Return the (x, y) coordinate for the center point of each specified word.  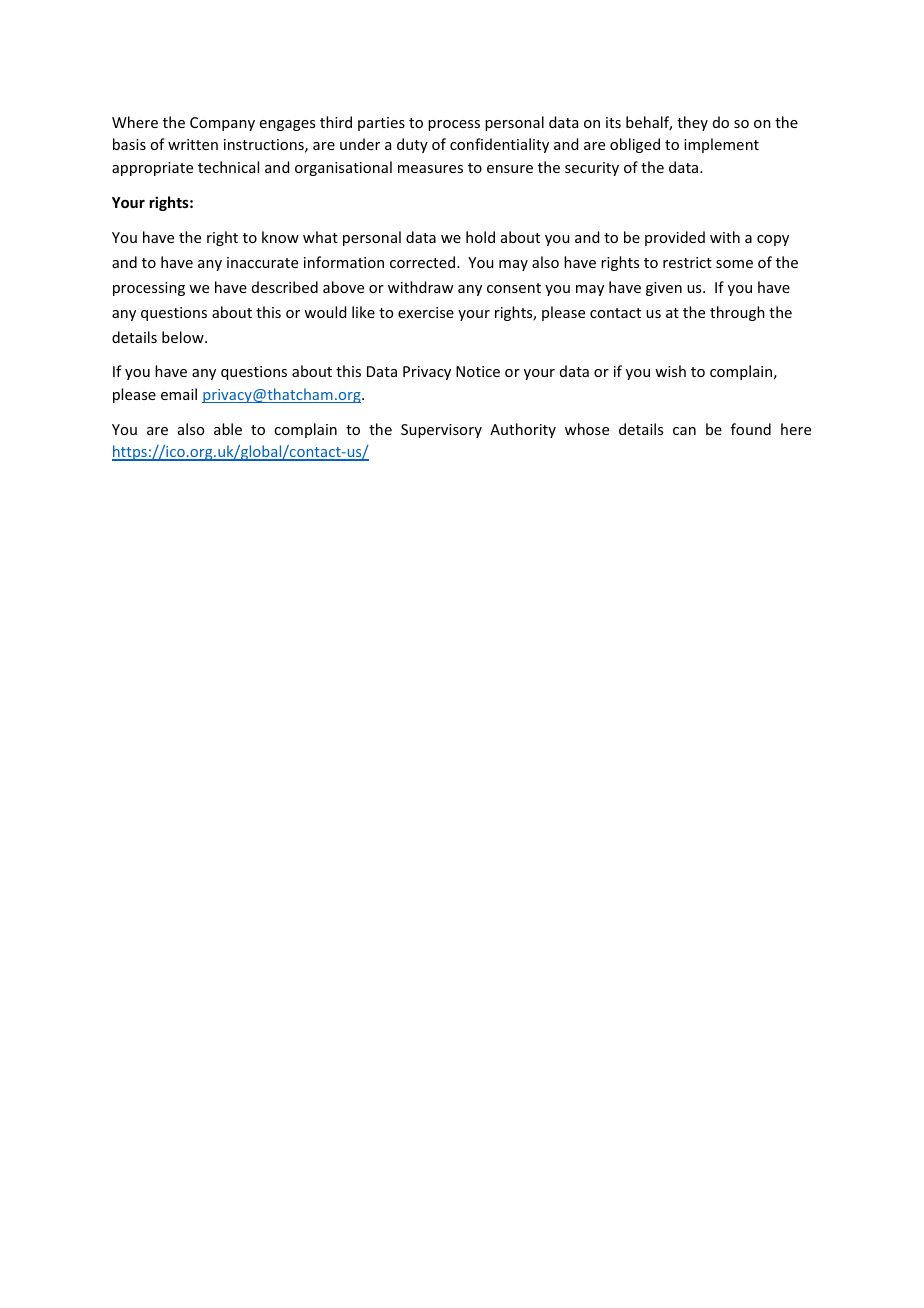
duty (412, 145)
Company (222, 124)
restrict (687, 262)
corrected (424, 262)
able (228, 429)
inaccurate (262, 262)
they (692, 123)
